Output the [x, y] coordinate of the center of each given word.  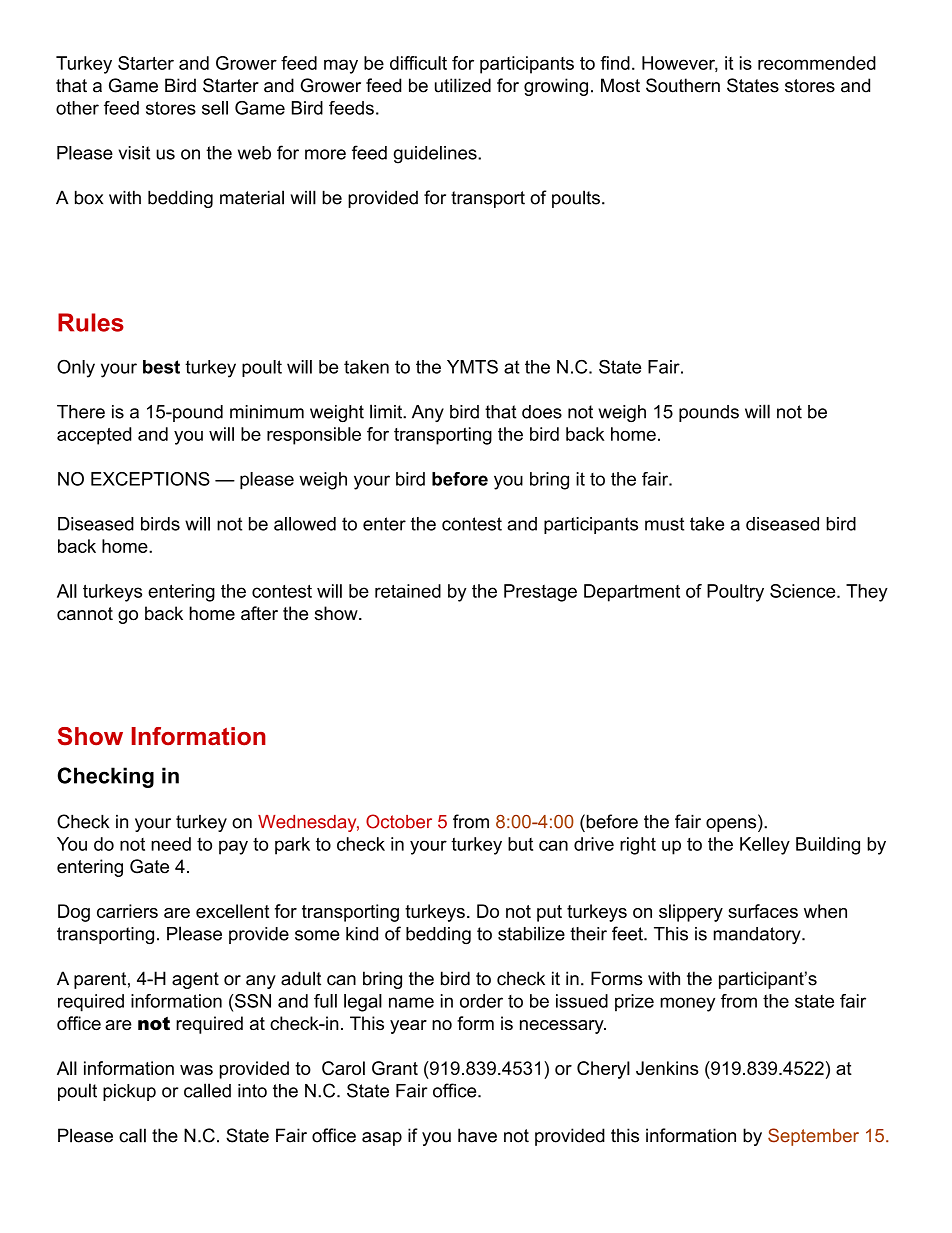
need [171, 844]
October [399, 821]
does [542, 412]
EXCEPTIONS [150, 479]
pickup [129, 1092]
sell [215, 108]
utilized [463, 85]
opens [732, 825]
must [664, 524]
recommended [817, 63]
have [477, 1135]
